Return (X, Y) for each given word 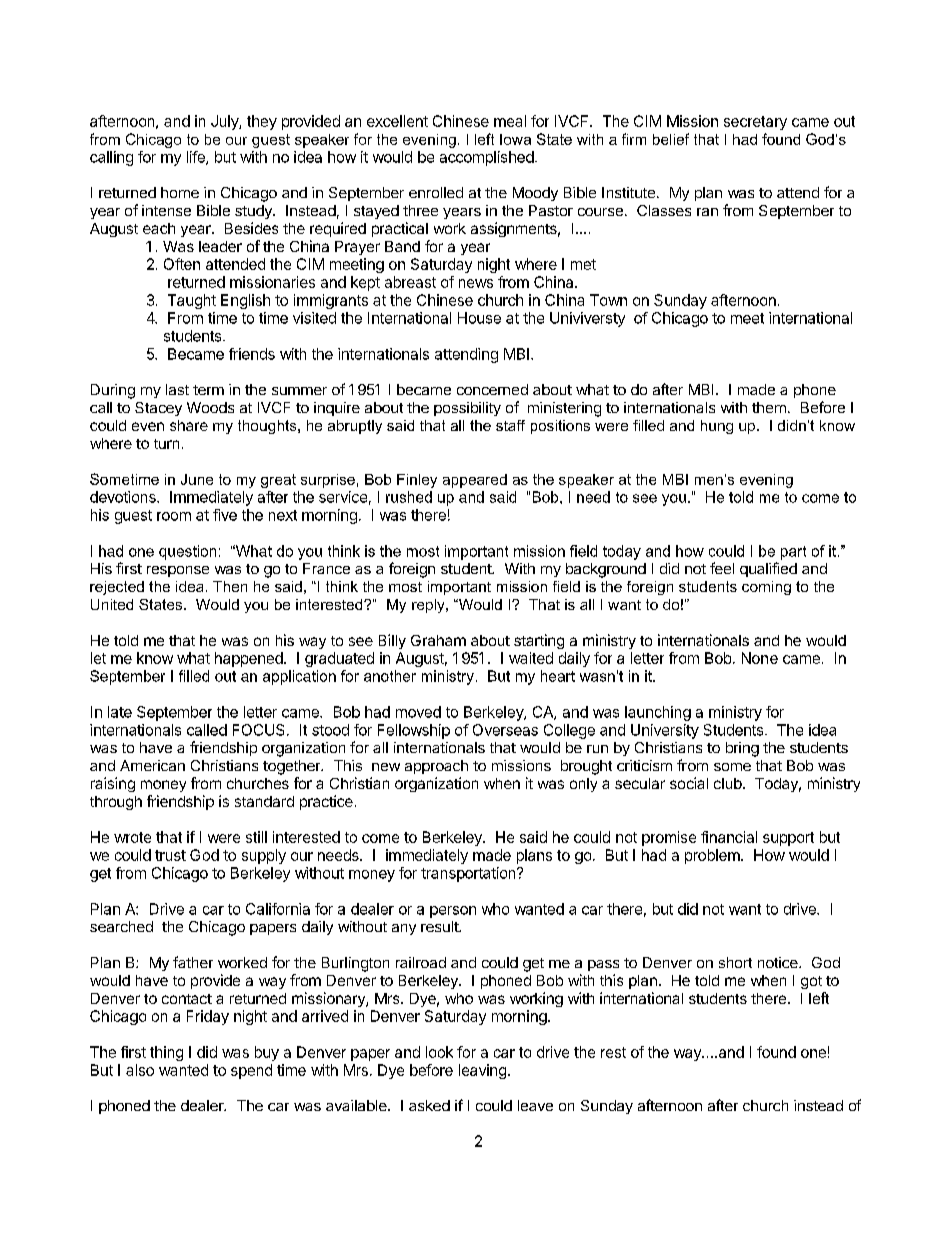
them (769, 407)
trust (170, 855)
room (174, 516)
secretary (755, 123)
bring (742, 749)
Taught (192, 301)
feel (722, 568)
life (197, 158)
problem (713, 856)
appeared (475, 481)
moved (418, 712)
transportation (469, 874)
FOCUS (258, 730)
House (479, 318)
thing (166, 1053)
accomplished (487, 158)
